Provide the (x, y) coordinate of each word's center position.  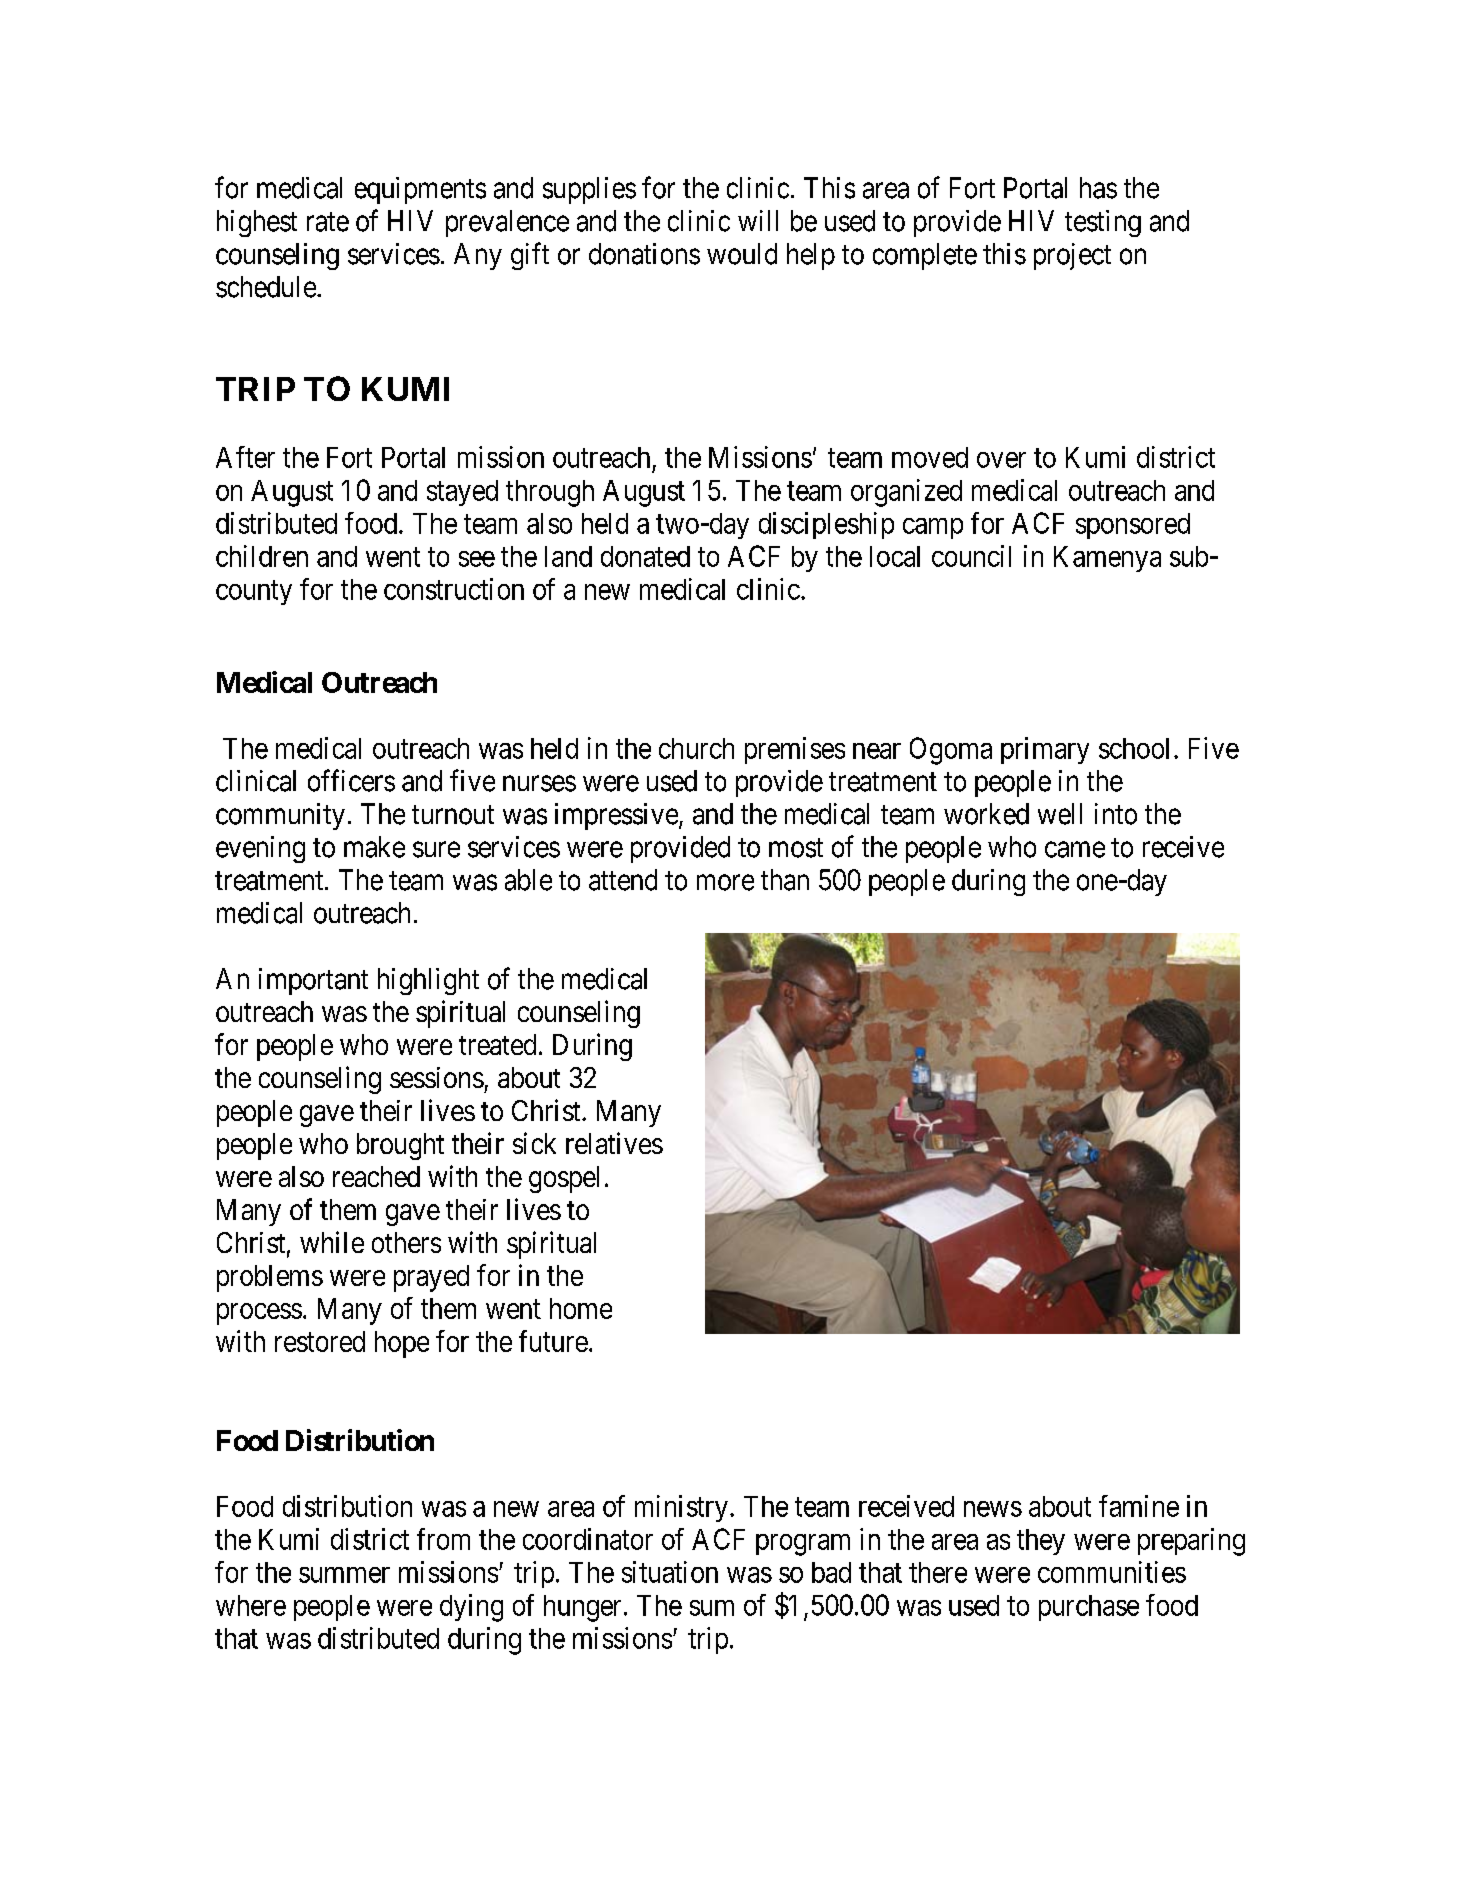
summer (344, 1575)
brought (400, 1146)
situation (670, 1572)
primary (1045, 750)
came (1075, 850)
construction (454, 589)
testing (1103, 223)
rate (328, 222)
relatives (614, 1143)
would (742, 254)
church (696, 748)
